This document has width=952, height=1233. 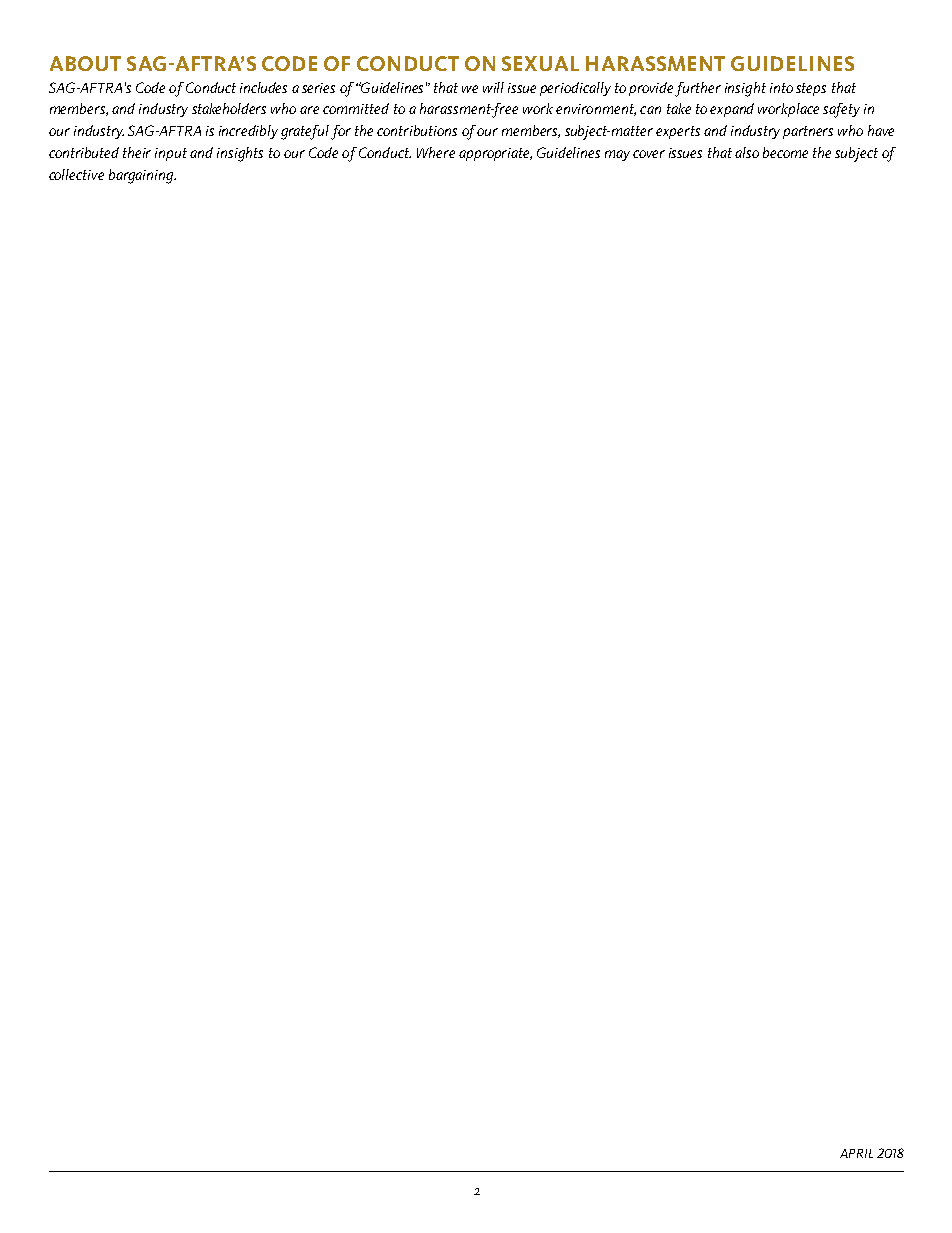 I want to click on bargaining, so click(x=142, y=176).
